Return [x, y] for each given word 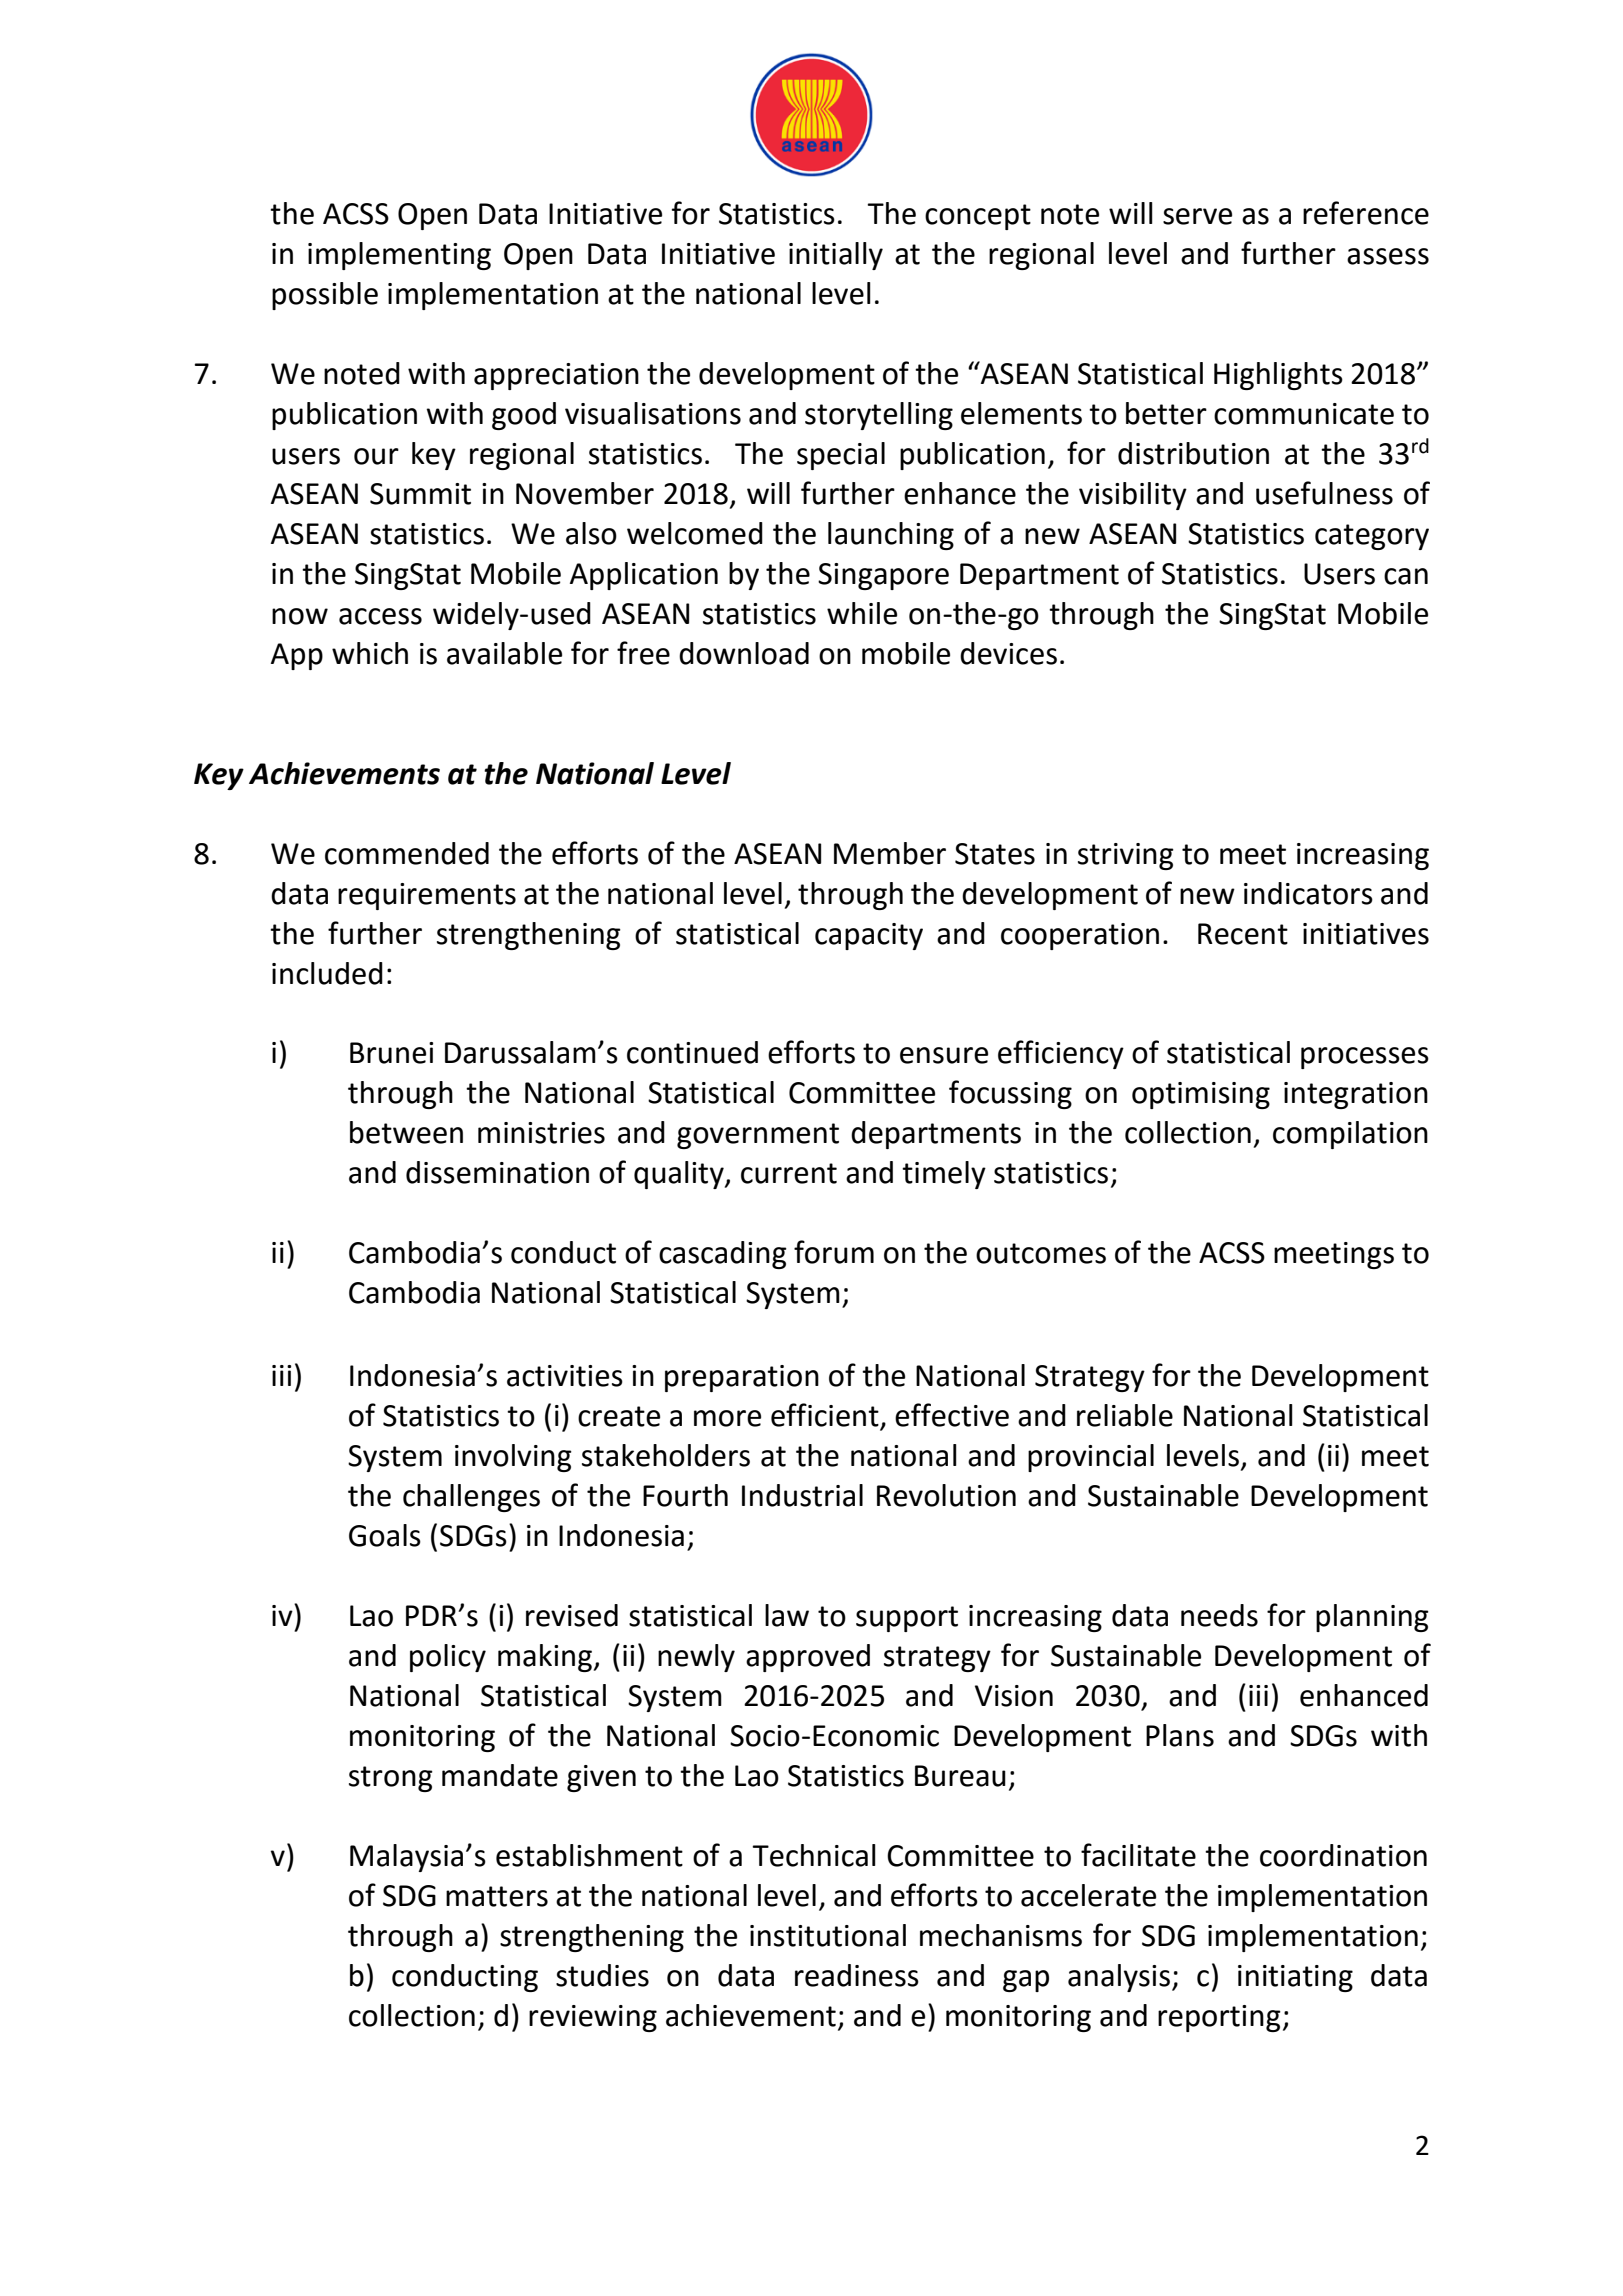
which [370, 653]
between [406, 1132]
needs [1219, 1615]
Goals [385, 1535]
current [789, 1173]
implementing [399, 256]
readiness [857, 1975]
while [862, 613]
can [1406, 576]
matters [497, 1896]
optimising [1201, 1095]
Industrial [802, 1495]
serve [1197, 216]
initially [836, 256]
